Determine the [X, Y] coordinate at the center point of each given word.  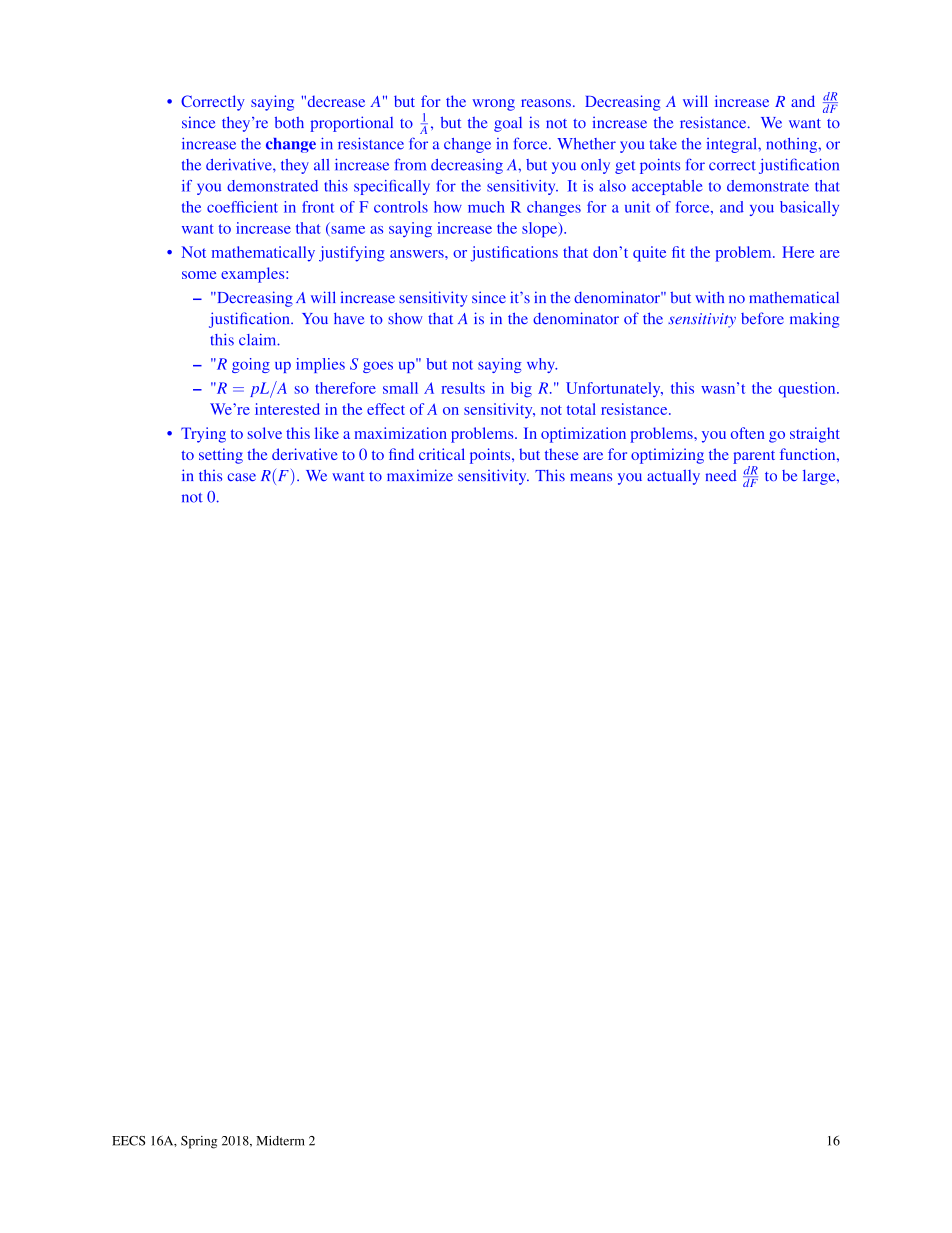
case [241, 477]
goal [508, 124]
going [251, 365]
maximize [420, 475]
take [663, 144]
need [721, 475]
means [591, 477]
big [521, 390]
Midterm [280, 1141]
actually [673, 477]
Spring [199, 1142]
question [808, 390]
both [289, 122]
